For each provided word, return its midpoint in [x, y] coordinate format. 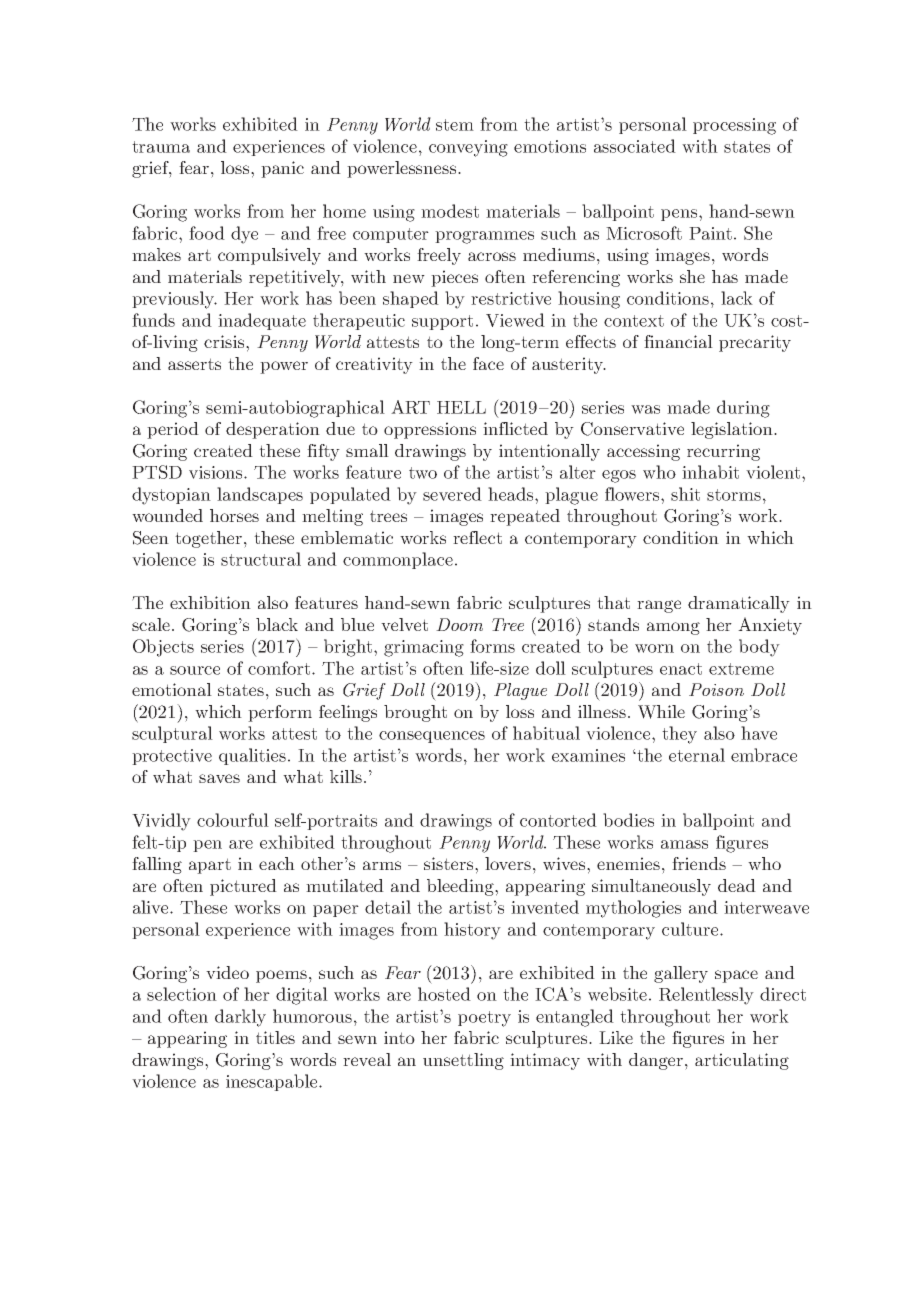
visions [217, 472]
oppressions [430, 430]
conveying [468, 148]
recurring [723, 452]
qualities [252, 756]
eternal [697, 755]
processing [734, 126]
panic [282, 169]
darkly [240, 1018]
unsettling [463, 1061]
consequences [432, 737]
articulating [742, 1061]
